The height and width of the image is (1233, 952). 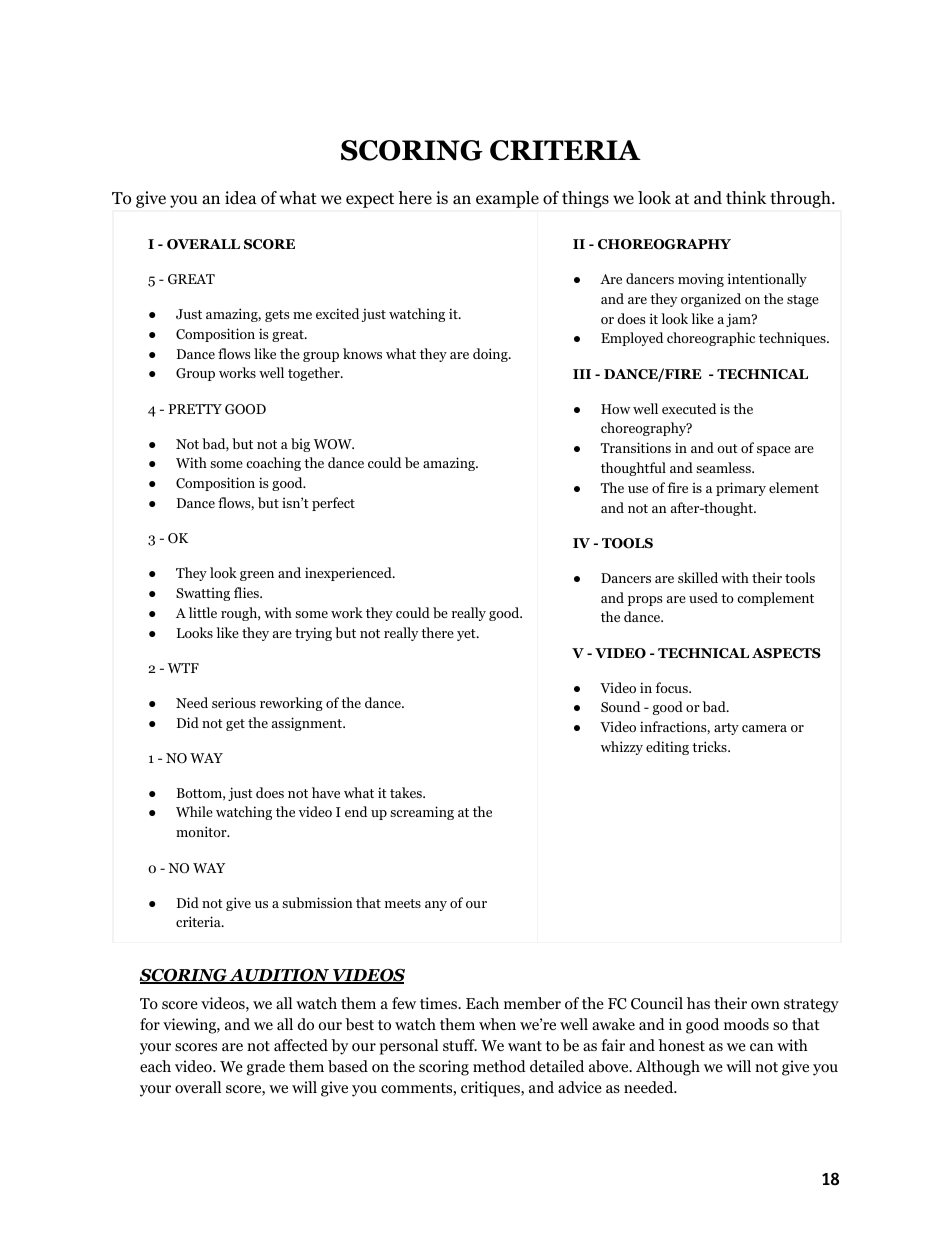 What do you see at coordinates (491, 355) in the image?
I see `doing` at bounding box center [491, 355].
